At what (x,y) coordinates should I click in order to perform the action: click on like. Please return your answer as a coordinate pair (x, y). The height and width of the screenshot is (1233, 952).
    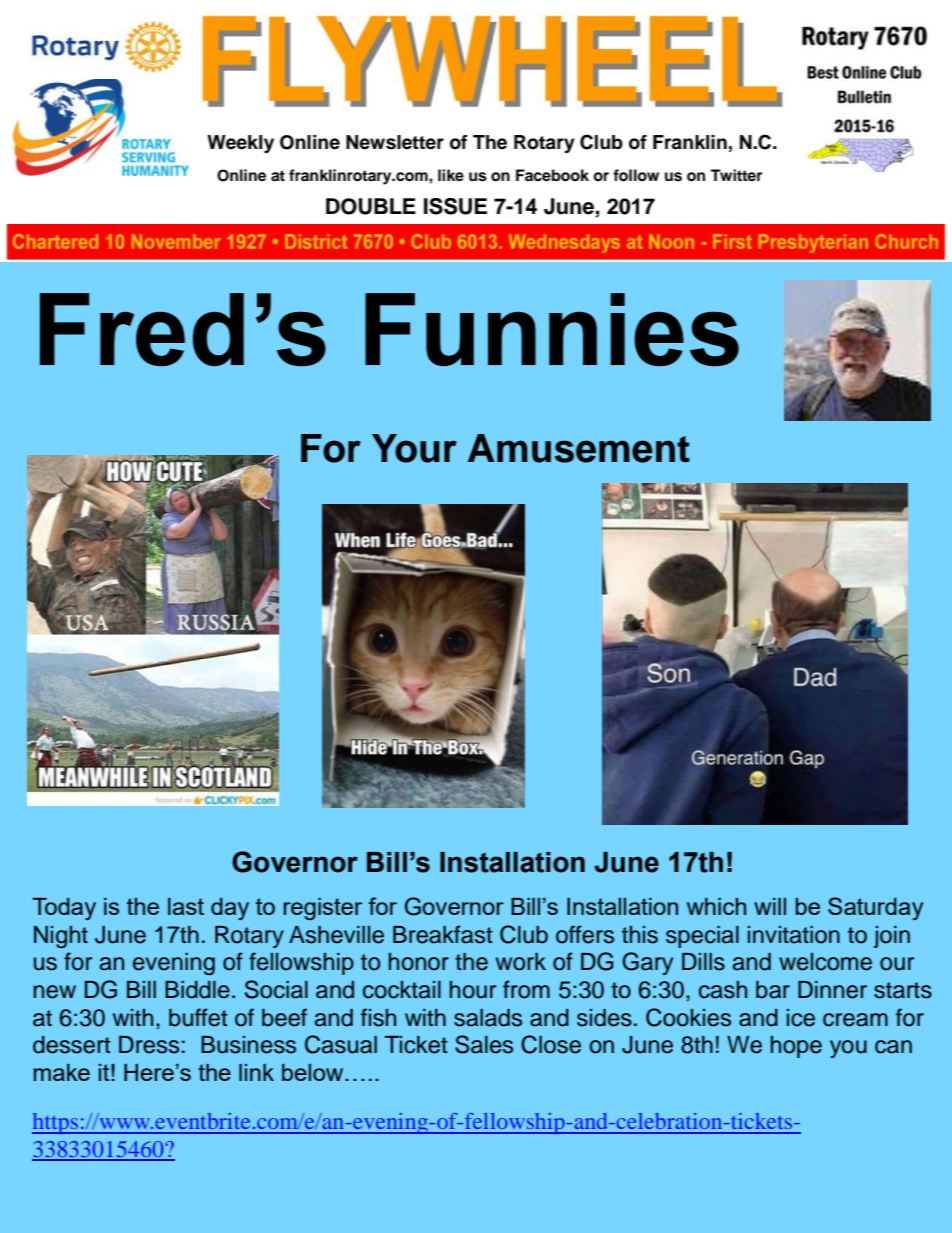
    Looking at the image, I should click on (451, 175).
